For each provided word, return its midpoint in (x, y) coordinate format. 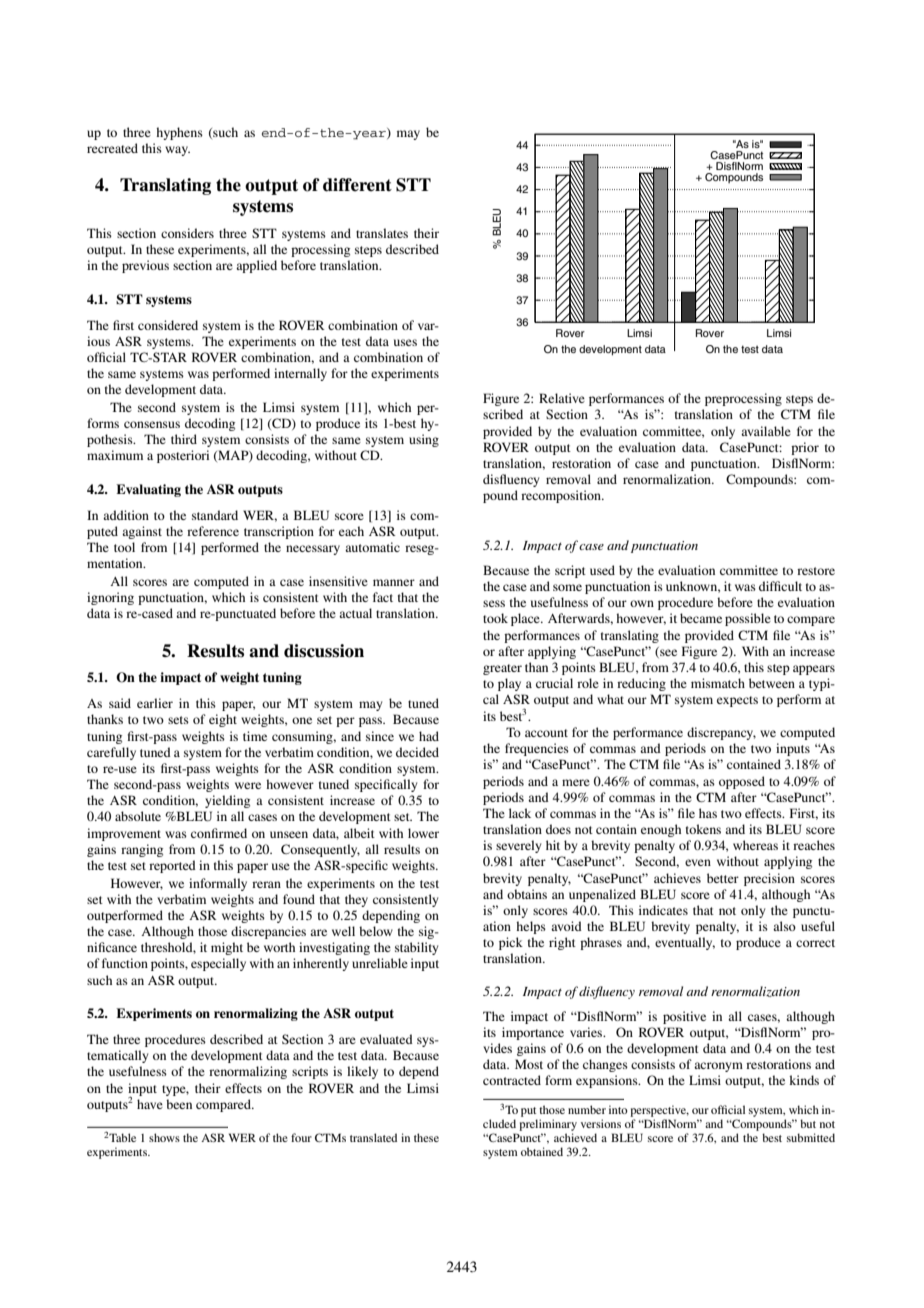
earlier (155, 703)
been (179, 1104)
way (177, 151)
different (357, 185)
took (495, 618)
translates (382, 233)
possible (748, 619)
